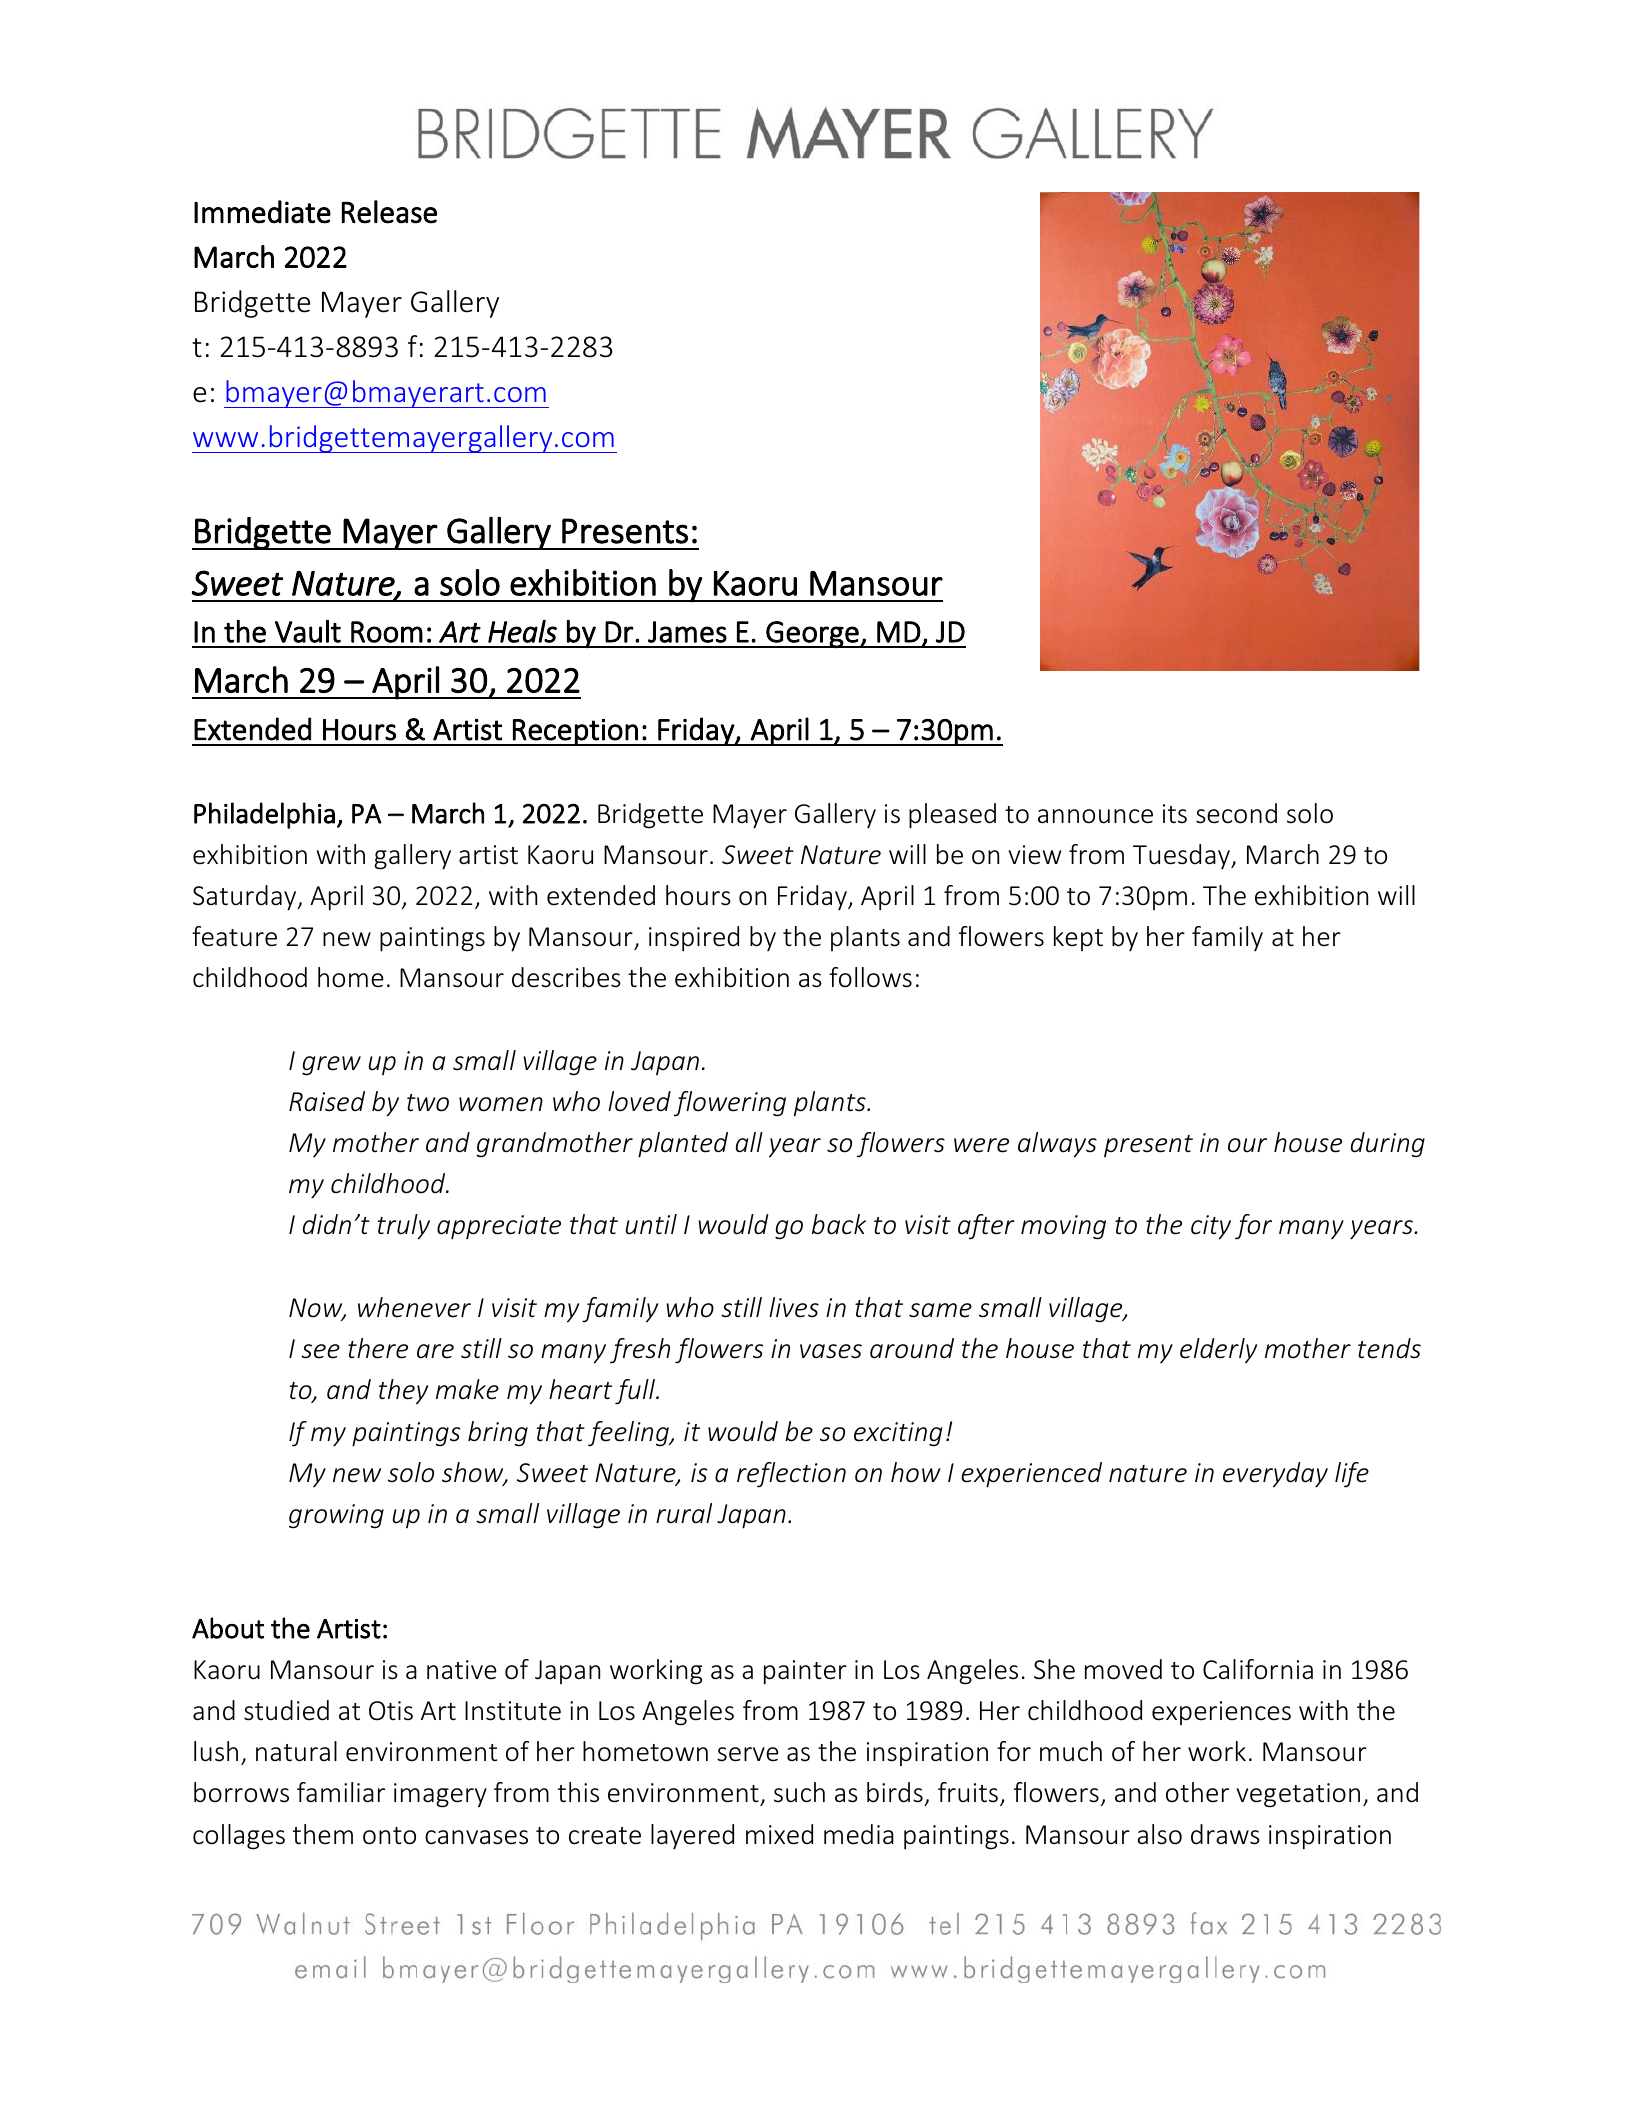 Image resolution: width=1633 pixels, height=2113 pixels. Describe the element at coordinates (414, 1307) in the image. I see `whenever` at that location.
